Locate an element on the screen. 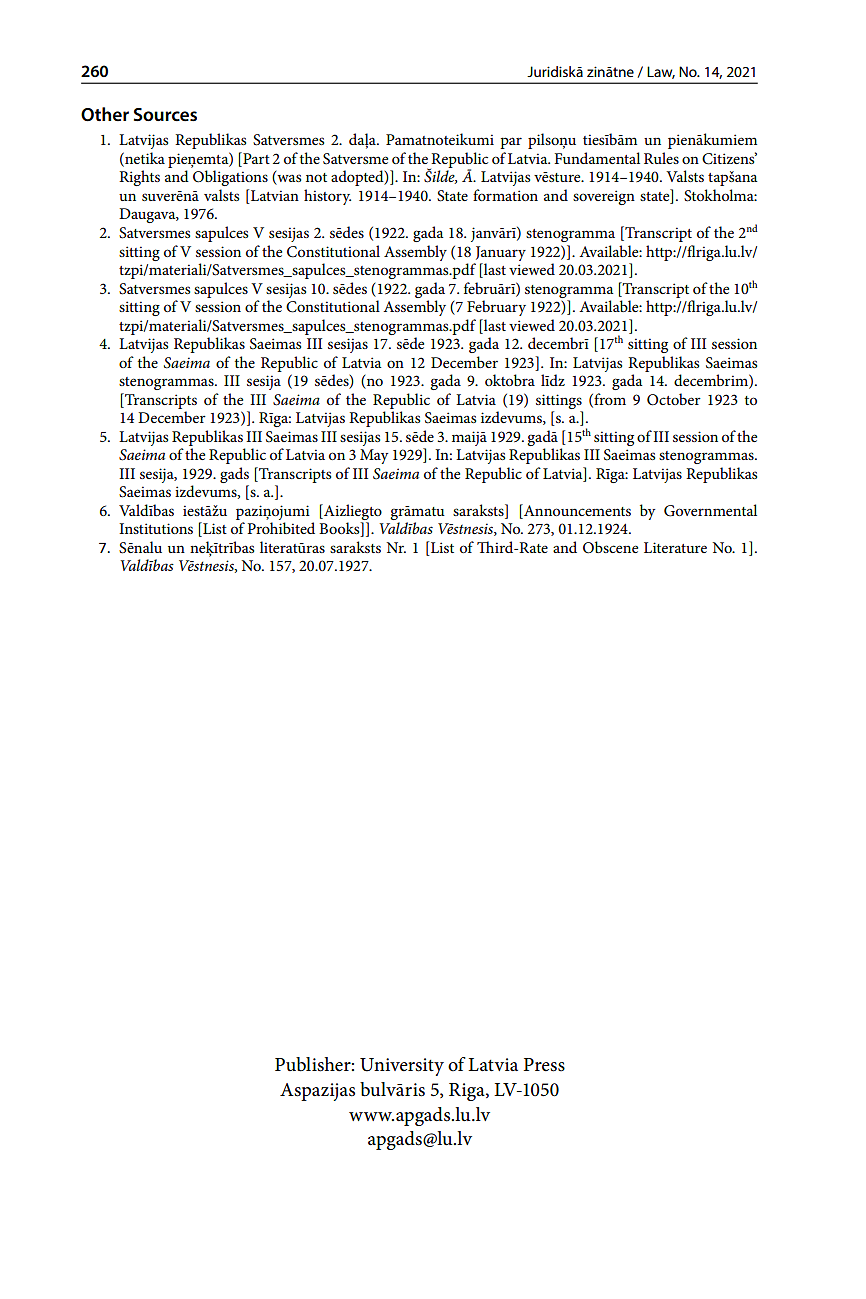  May is located at coordinates (374, 456).
